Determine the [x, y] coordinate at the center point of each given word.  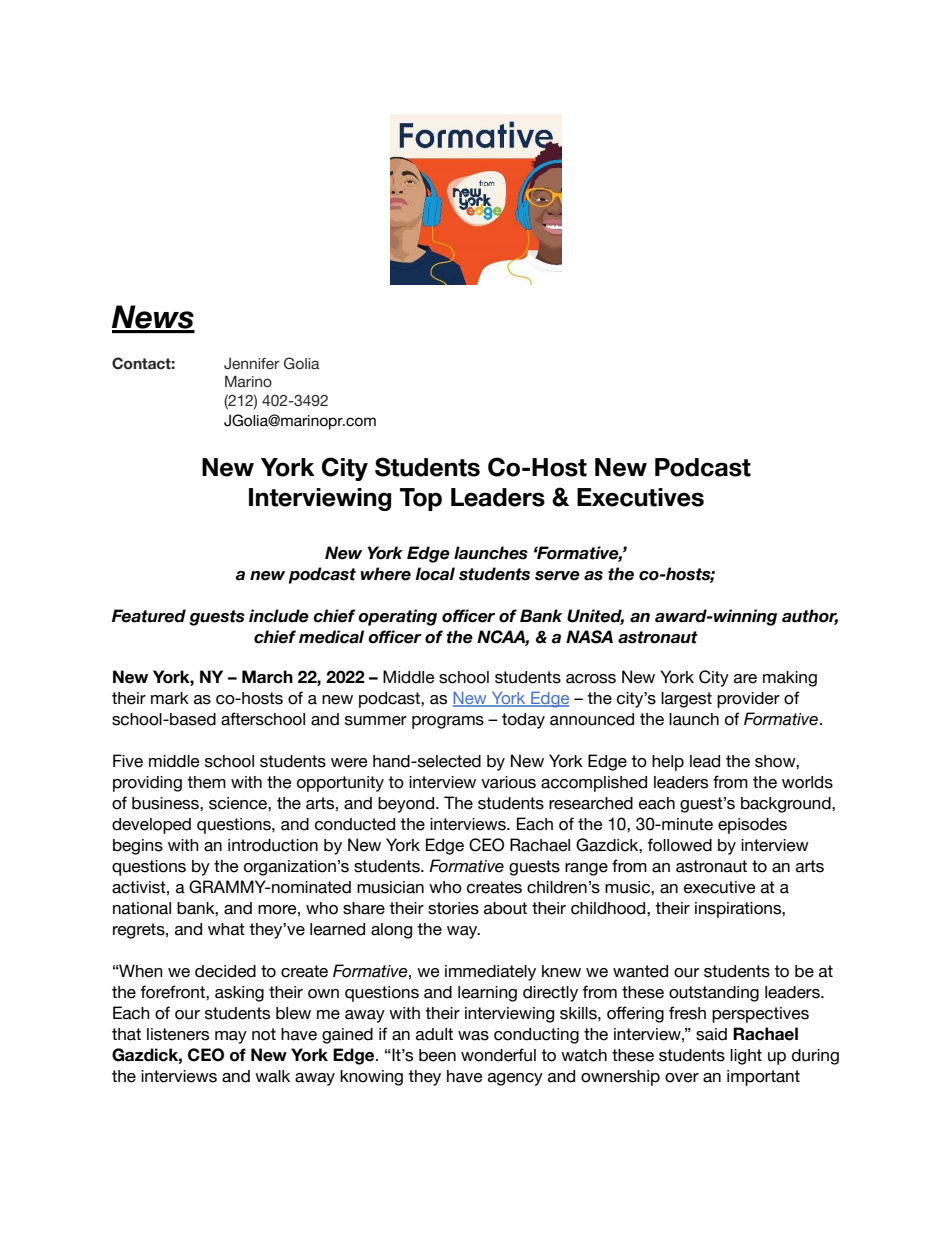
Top [421, 499]
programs [448, 722]
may [231, 1037]
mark [170, 698]
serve [557, 576]
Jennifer [252, 364]
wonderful [498, 1055]
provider [748, 700]
